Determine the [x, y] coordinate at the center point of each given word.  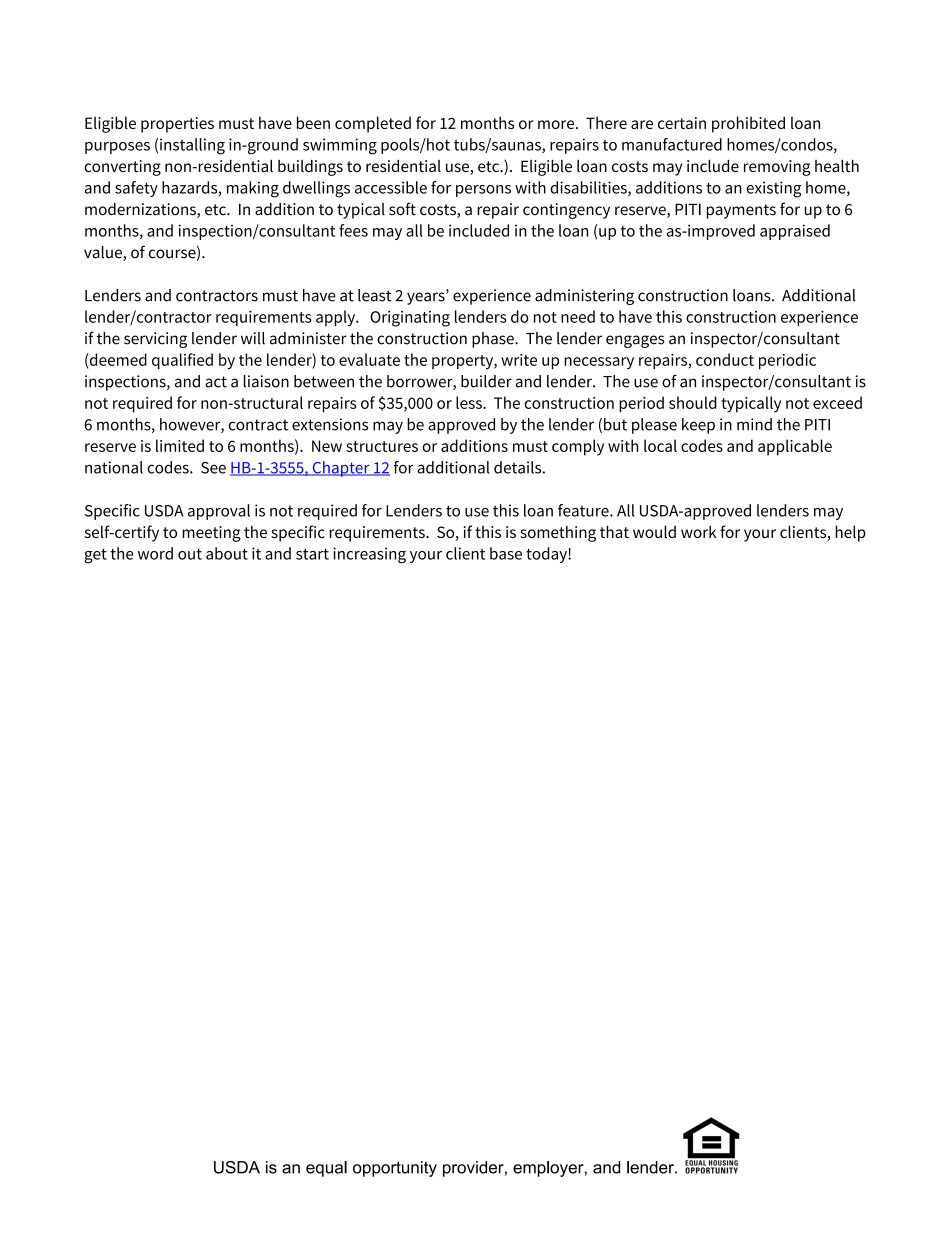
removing [777, 168]
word [155, 553]
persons [483, 191]
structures [382, 446]
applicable [795, 447]
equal [326, 1169]
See [213, 468]
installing [192, 146]
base [506, 553]
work [698, 531]
